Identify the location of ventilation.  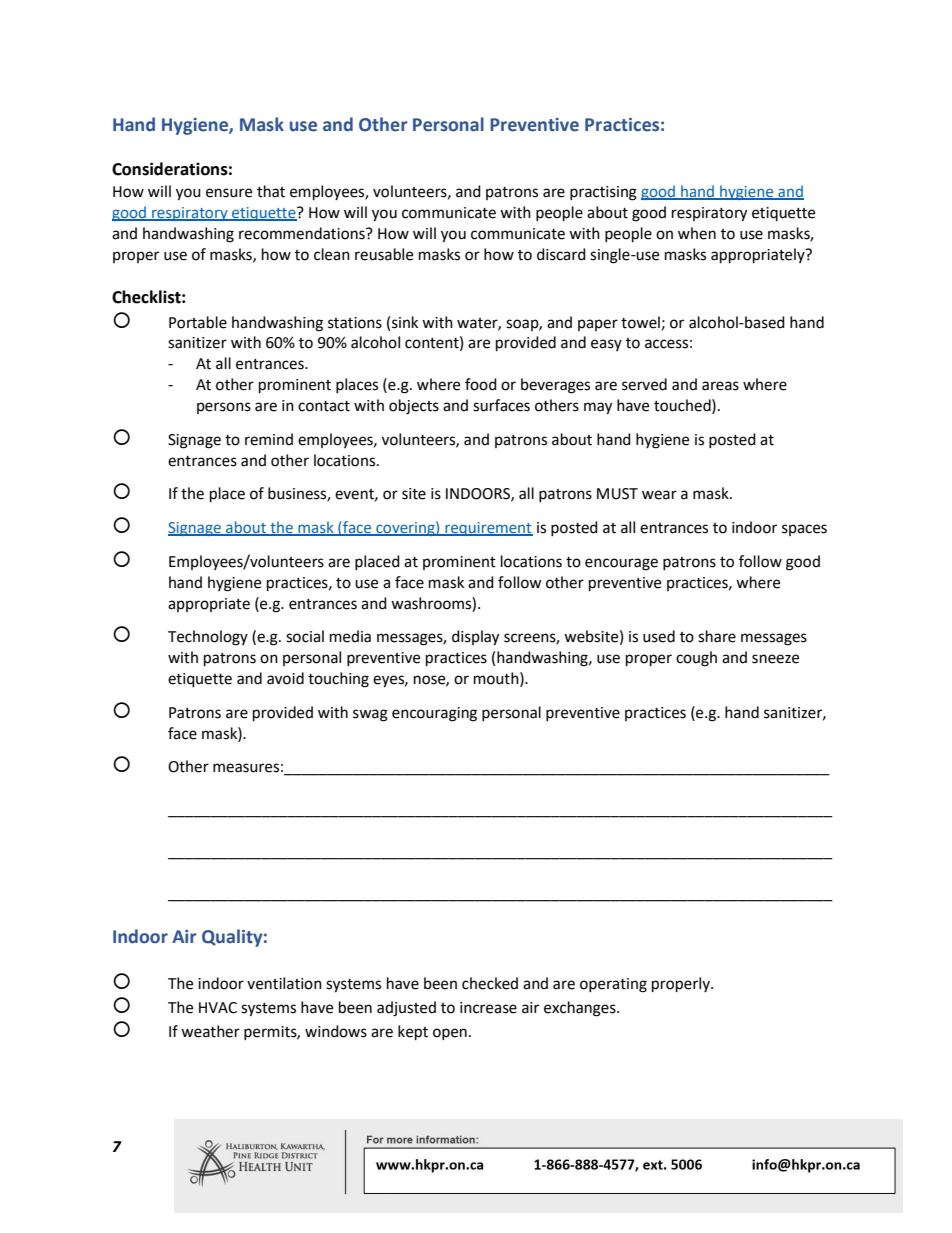
(284, 983).
